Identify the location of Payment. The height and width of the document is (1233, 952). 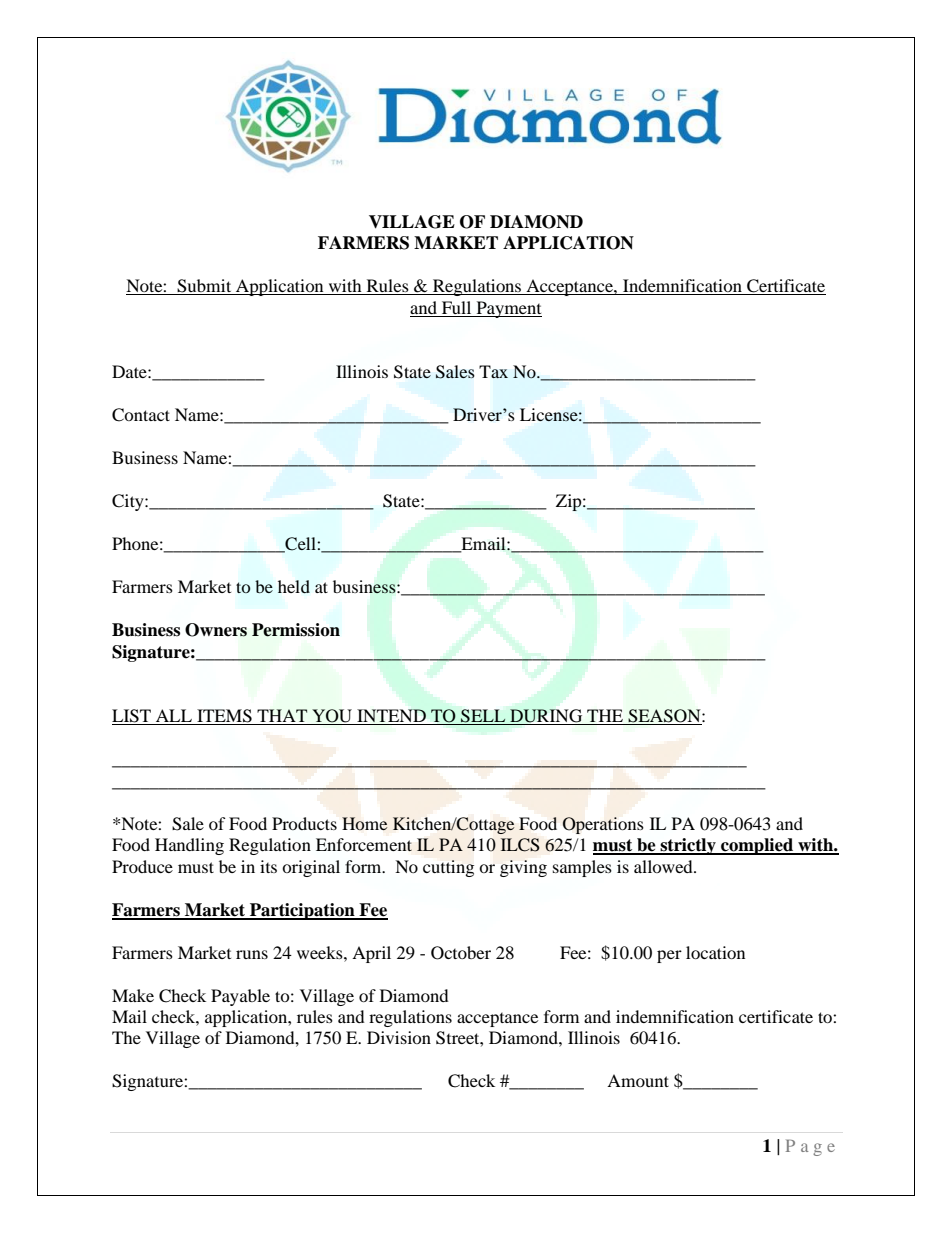
(508, 309).
